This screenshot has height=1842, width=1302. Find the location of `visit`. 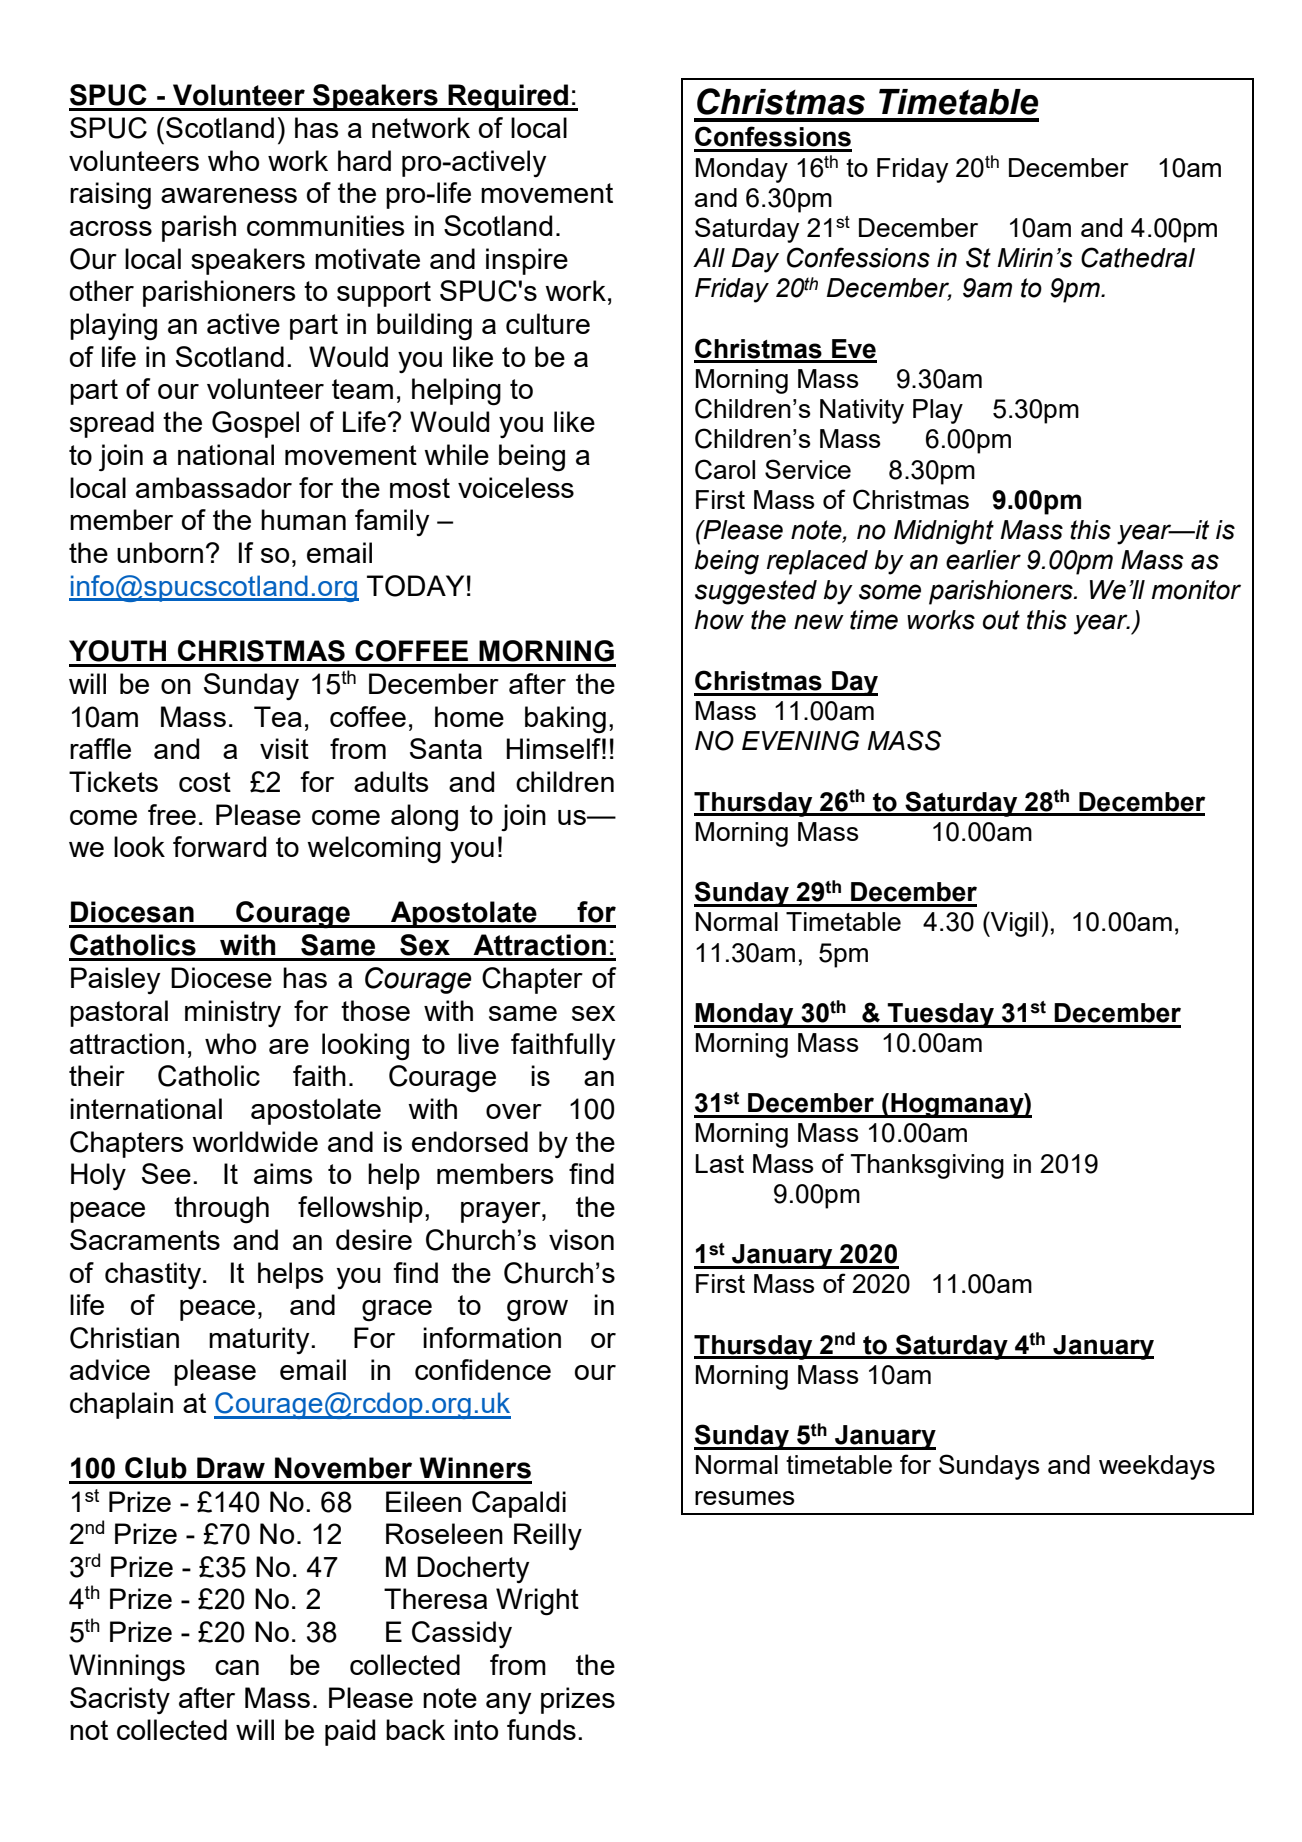

visit is located at coordinates (284, 748).
